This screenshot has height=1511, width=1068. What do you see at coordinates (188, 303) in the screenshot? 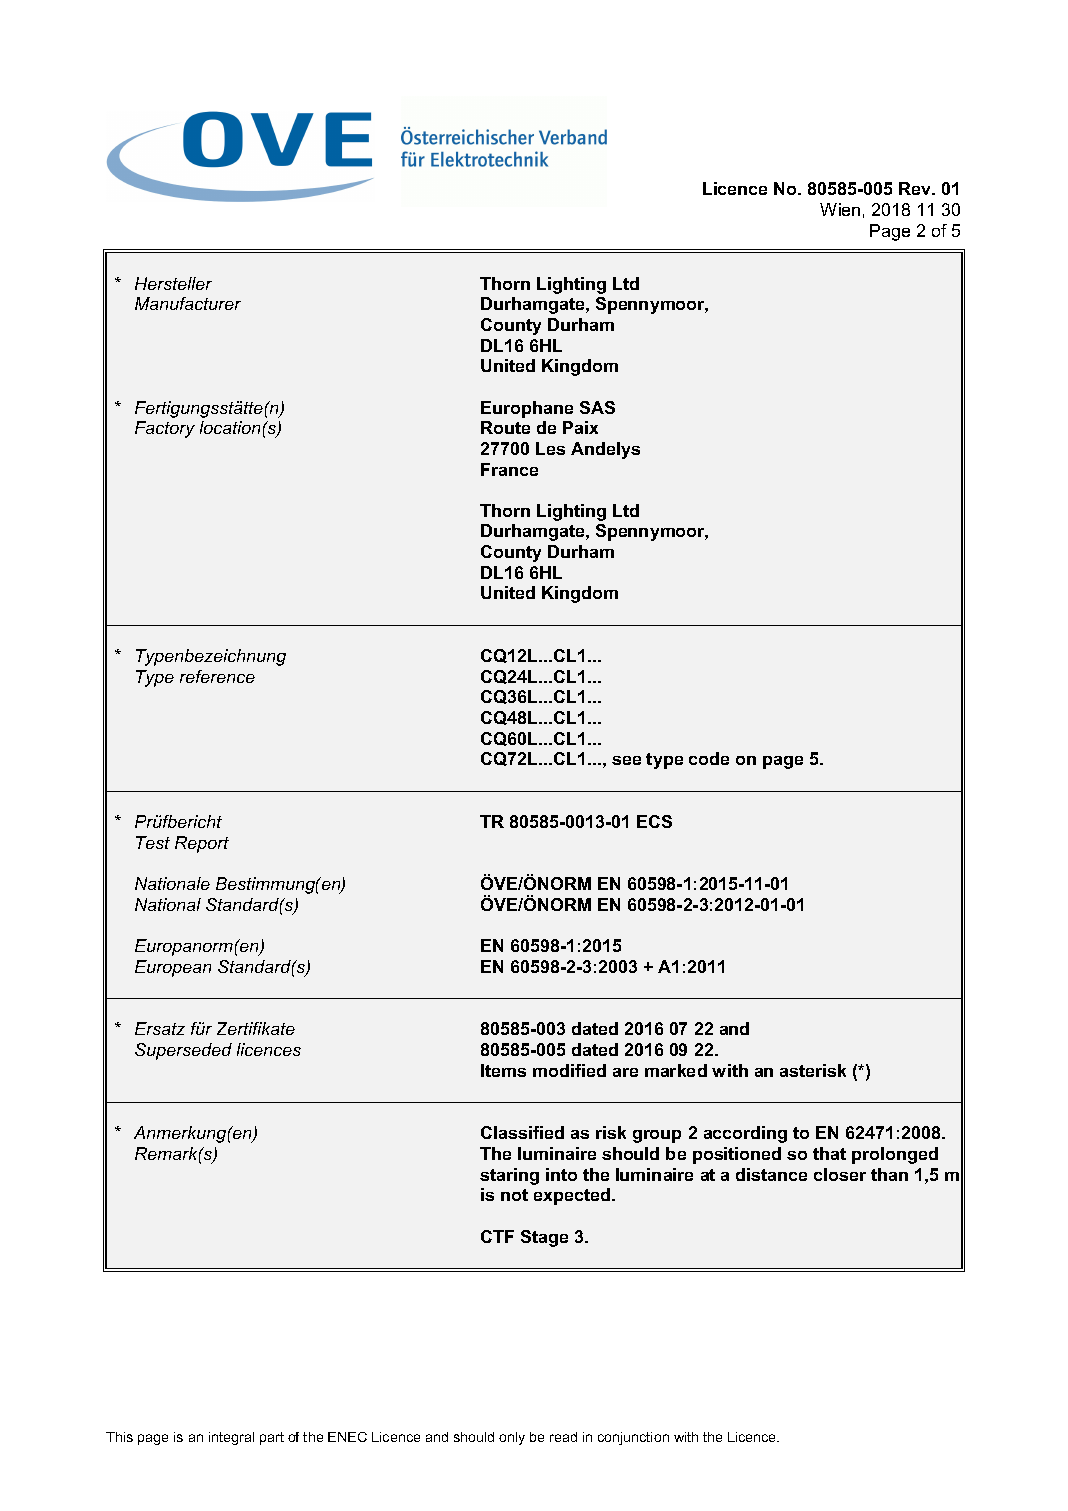
I see `Manufacturer` at bounding box center [188, 303].
